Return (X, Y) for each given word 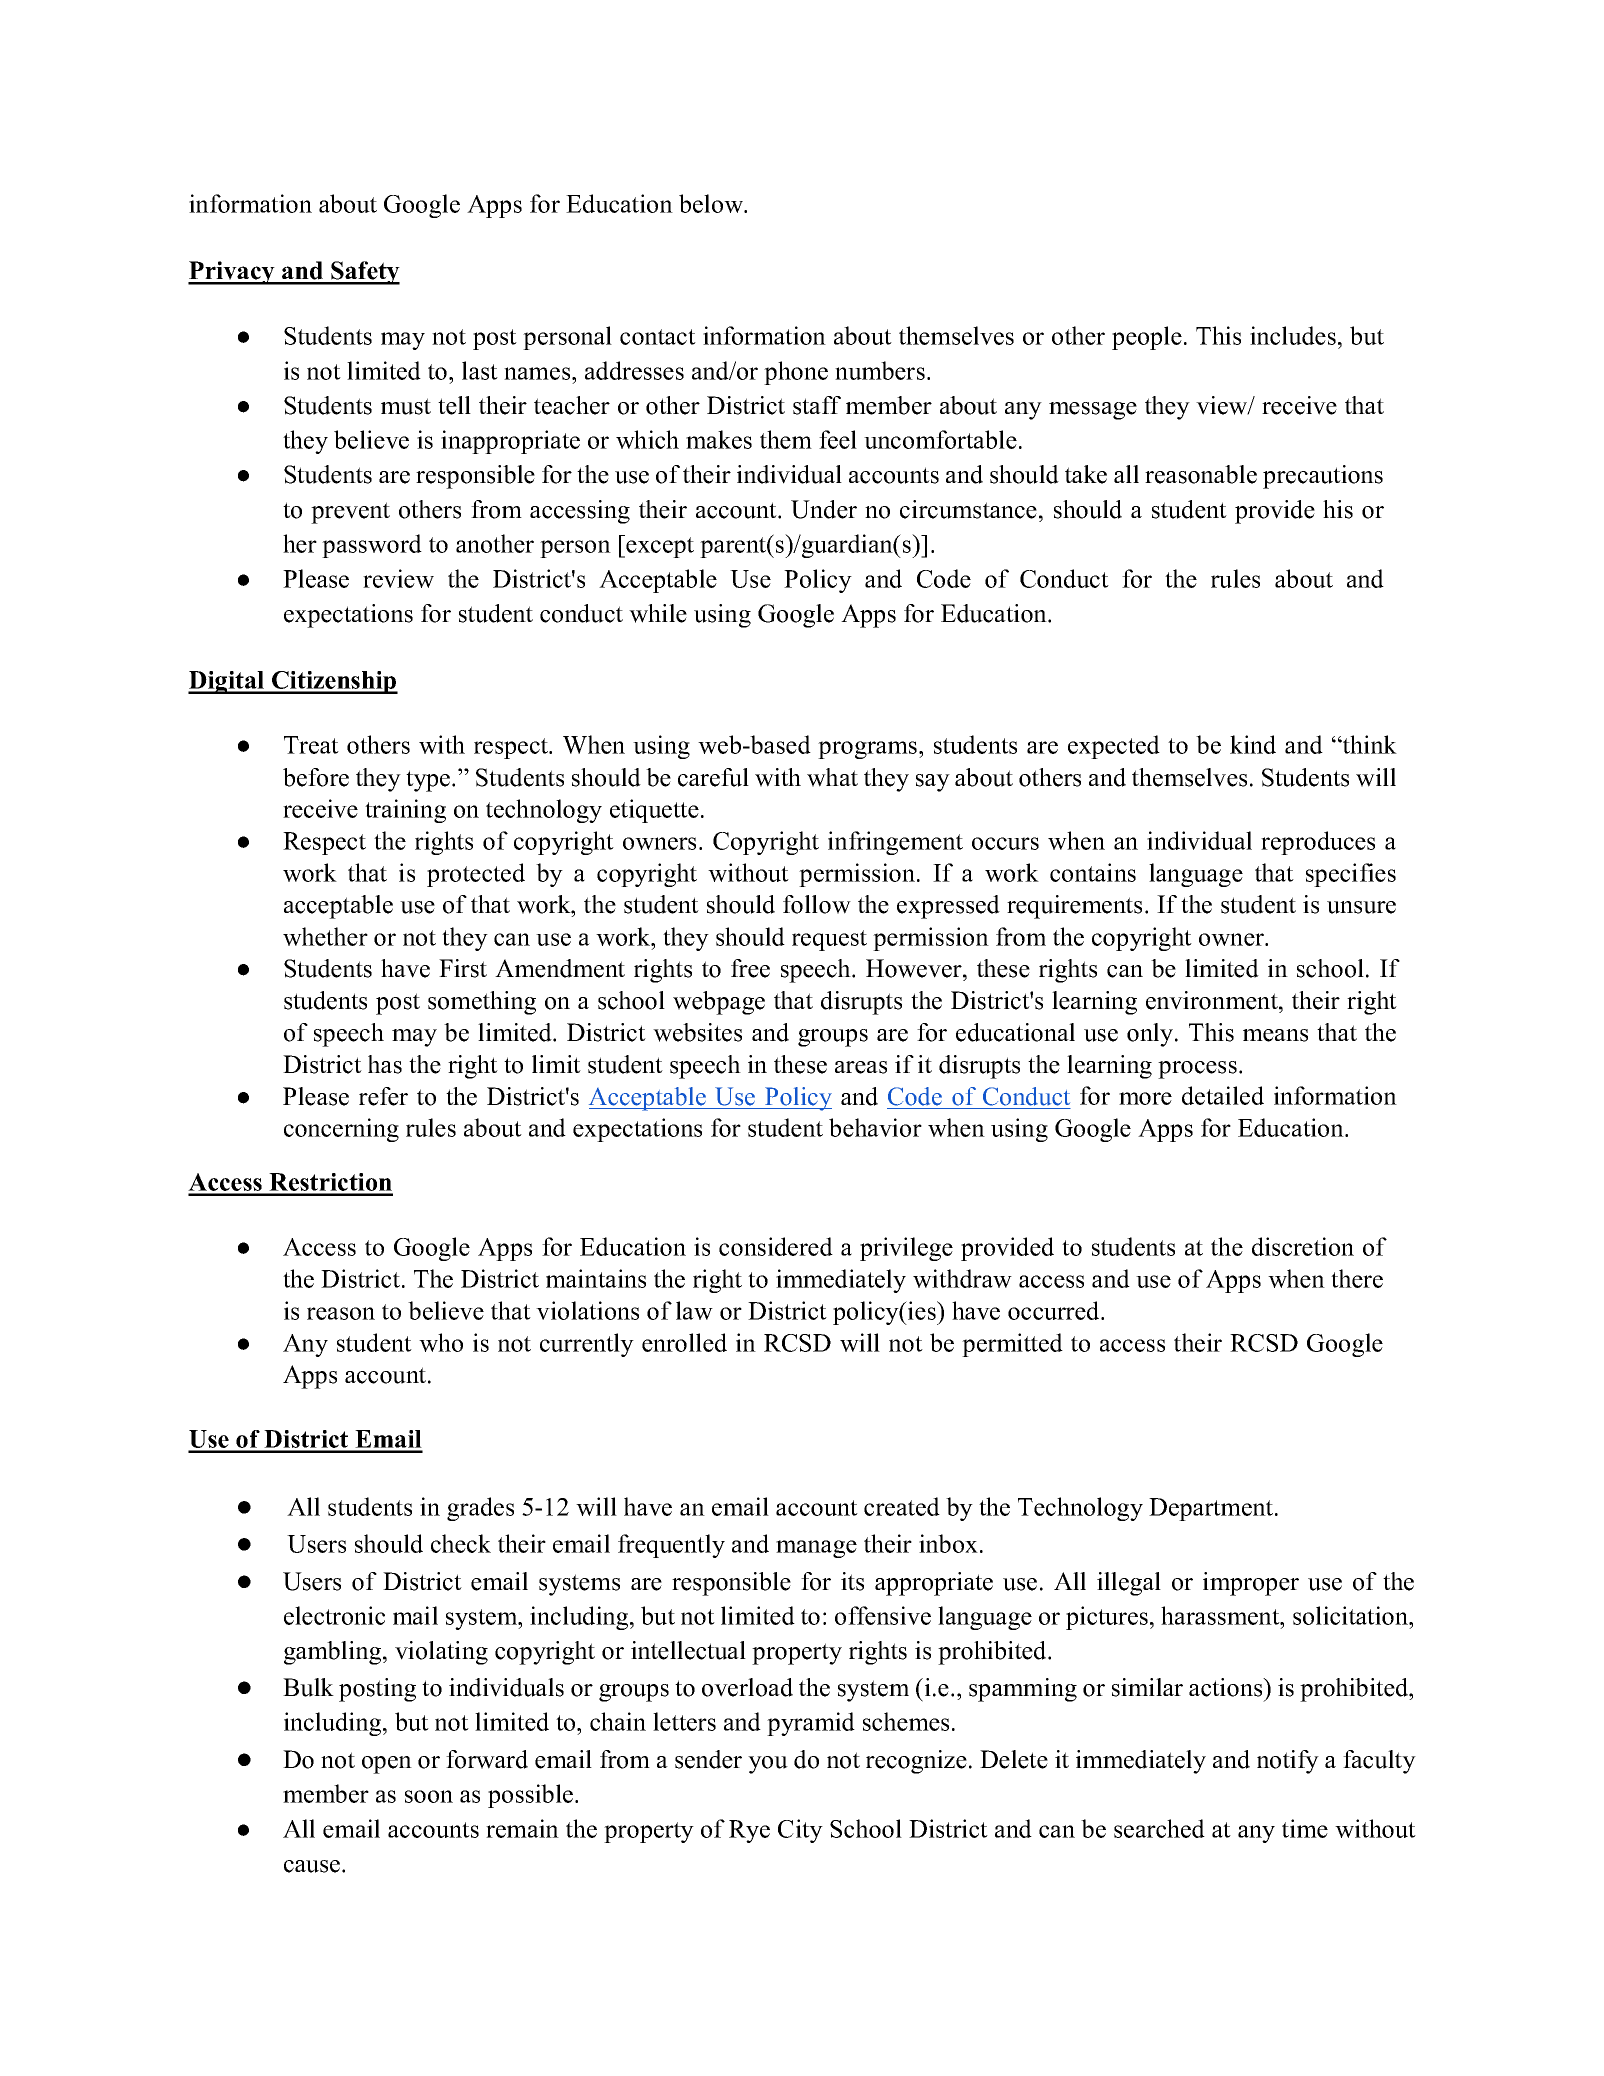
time (1305, 1828)
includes (1293, 335)
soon (429, 1796)
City (800, 1831)
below (712, 203)
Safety (364, 273)
